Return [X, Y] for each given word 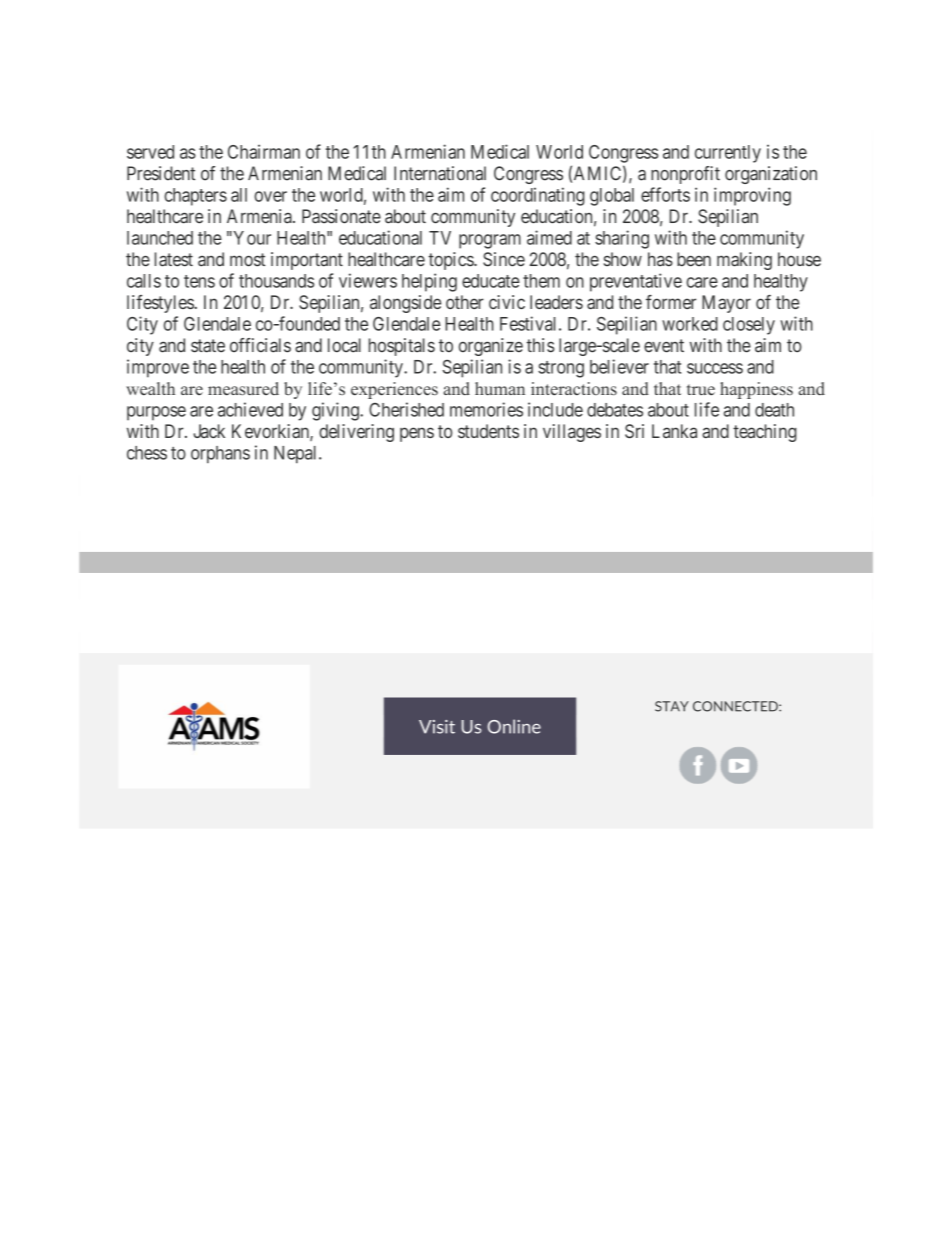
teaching [765, 433]
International [440, 173]
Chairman [264, 151]
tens [199, 281]
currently [728, 154]
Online [514, 726]
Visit [437, 727]
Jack [209, 431]
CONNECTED [736, 706]
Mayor [726, 304]
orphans [220, 454]
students [488, 431]
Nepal [297, 455]
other [465, 302]
